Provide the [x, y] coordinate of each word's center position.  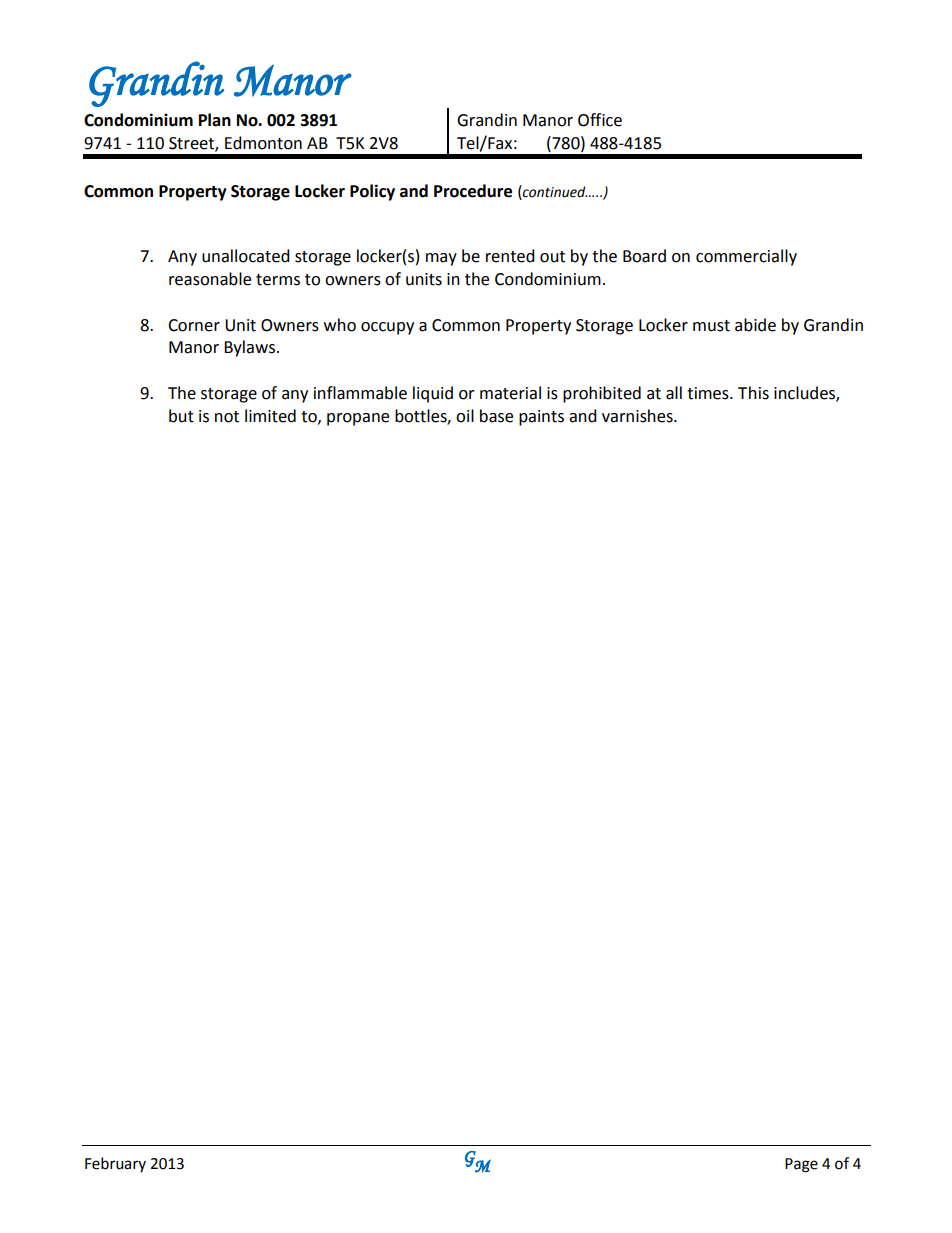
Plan [215, 120]
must [711, 326]
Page [801, 1165]
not [227, 417]
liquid [433, 394]
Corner [194, 325]
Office [600, 120]
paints [541, 418]
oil [465, 416]
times [709, 393]
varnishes [638, 416]
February [115, 1164]
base [496, 416]
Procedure [473, 191]
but [181, 416]
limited [270, 416]
